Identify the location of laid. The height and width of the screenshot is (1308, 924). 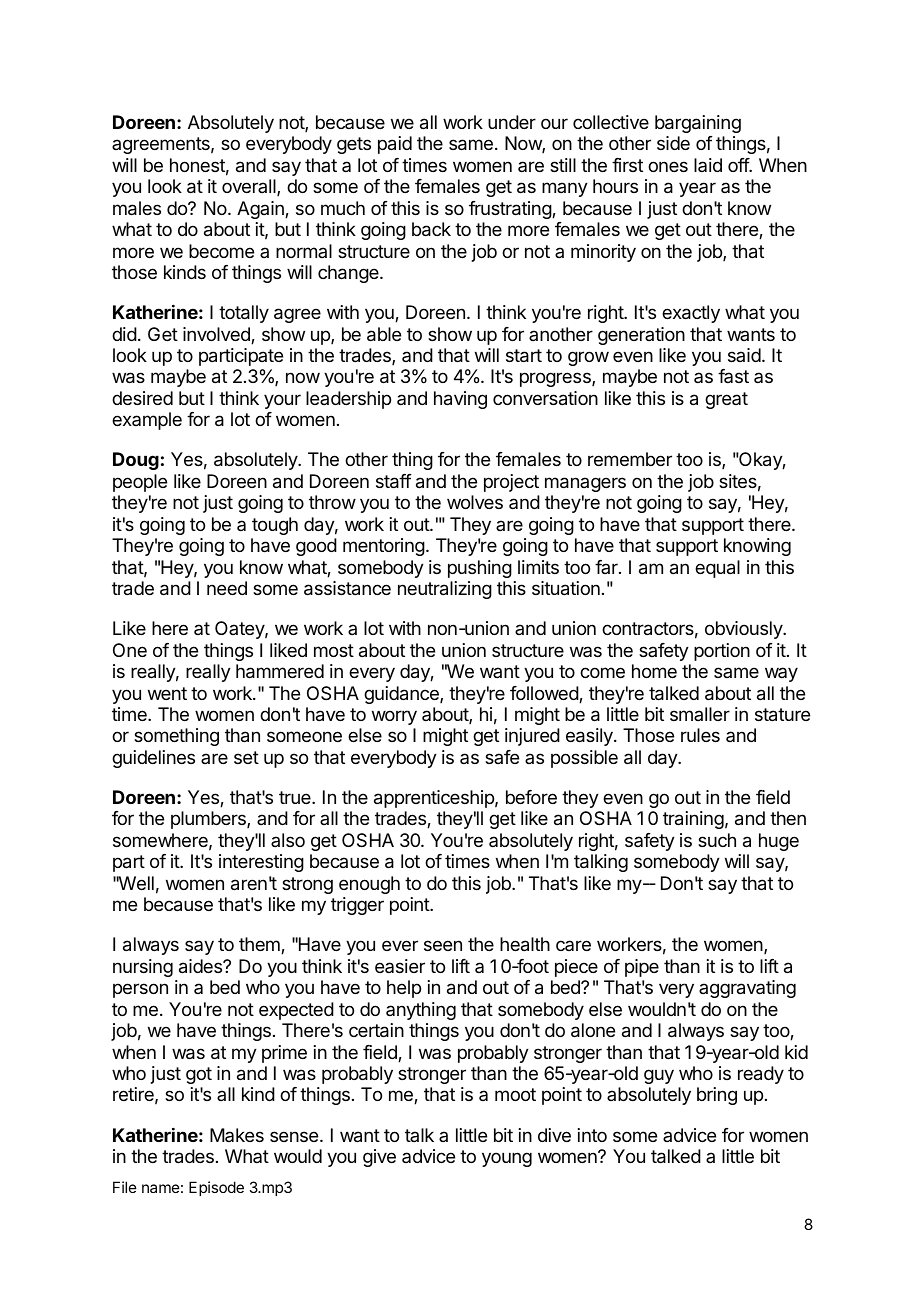
(708, 165).
